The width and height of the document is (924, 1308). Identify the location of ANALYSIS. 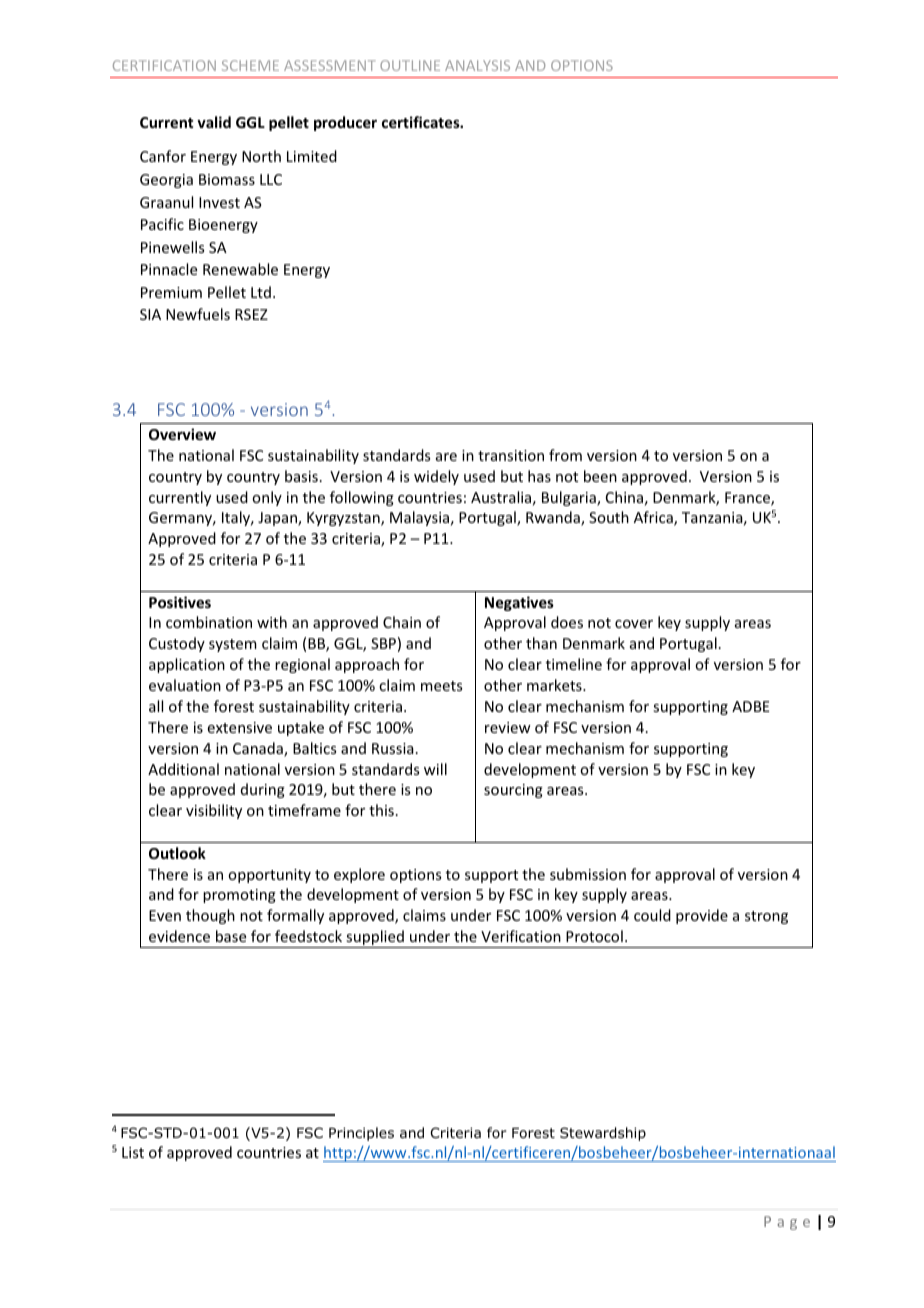
(477, 65).
